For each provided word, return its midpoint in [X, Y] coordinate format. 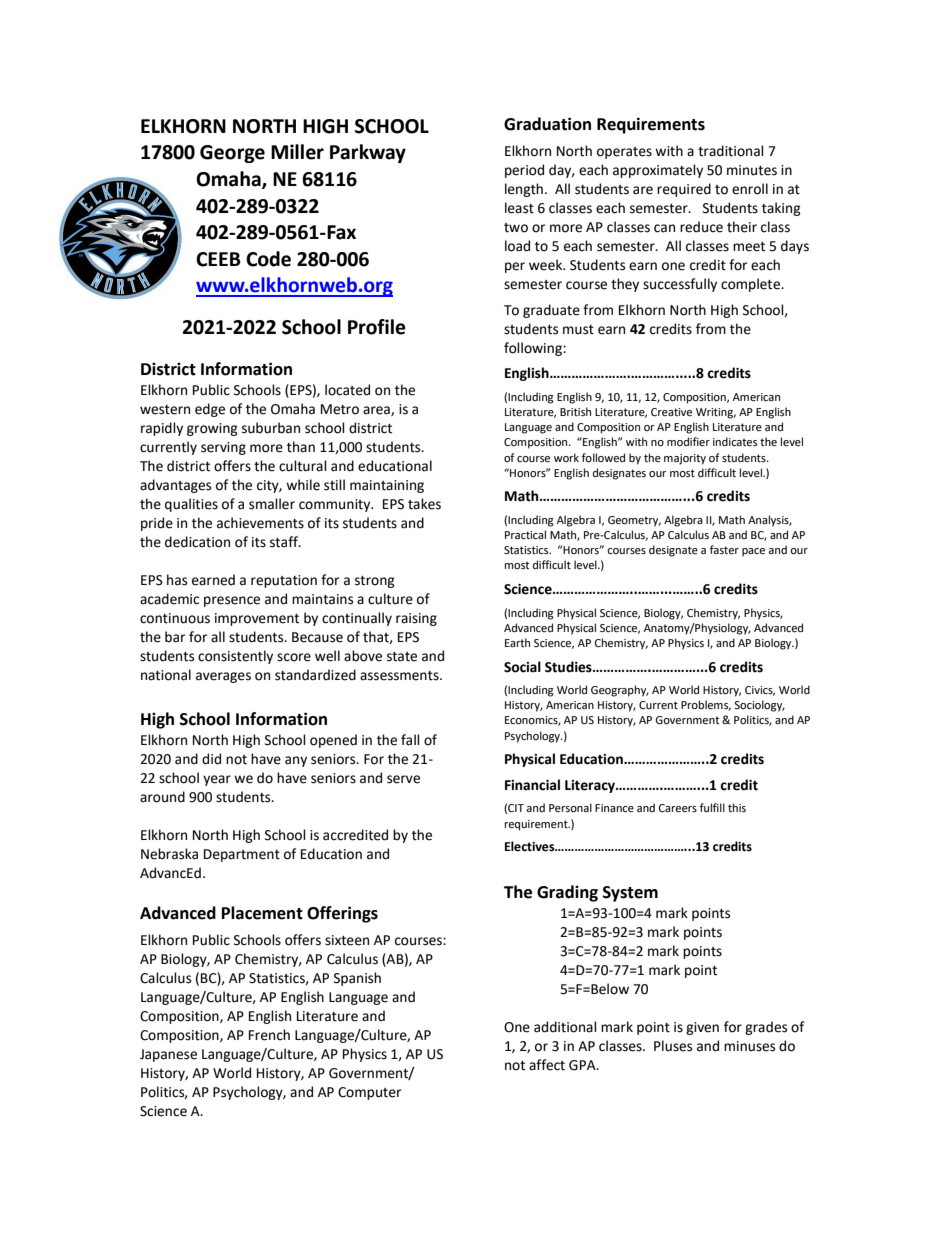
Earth [517, 642]
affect [547, 1065]
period [524, 171]
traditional [731, 151]
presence [232, 601]
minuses [749, 1046]
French [269, 1035]
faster [724, 550]
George [232, 154]
